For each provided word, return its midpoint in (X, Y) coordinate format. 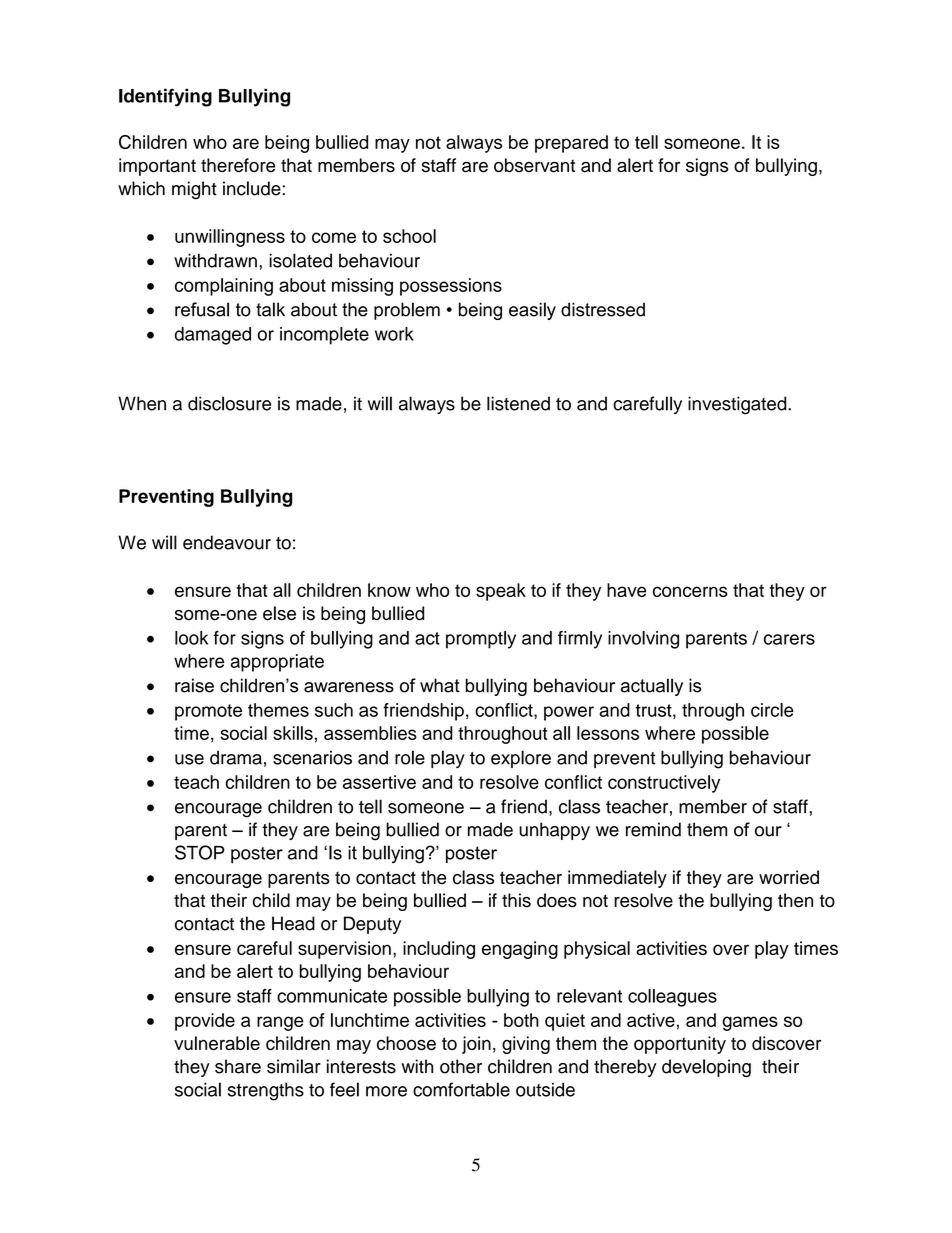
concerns (690, 591)
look (191, 638)
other (461, 1066)
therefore (238, 165)
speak (501, 592)
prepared (571, 144)
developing (706, 1068)
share (238, 1066)
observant (534, 165)
